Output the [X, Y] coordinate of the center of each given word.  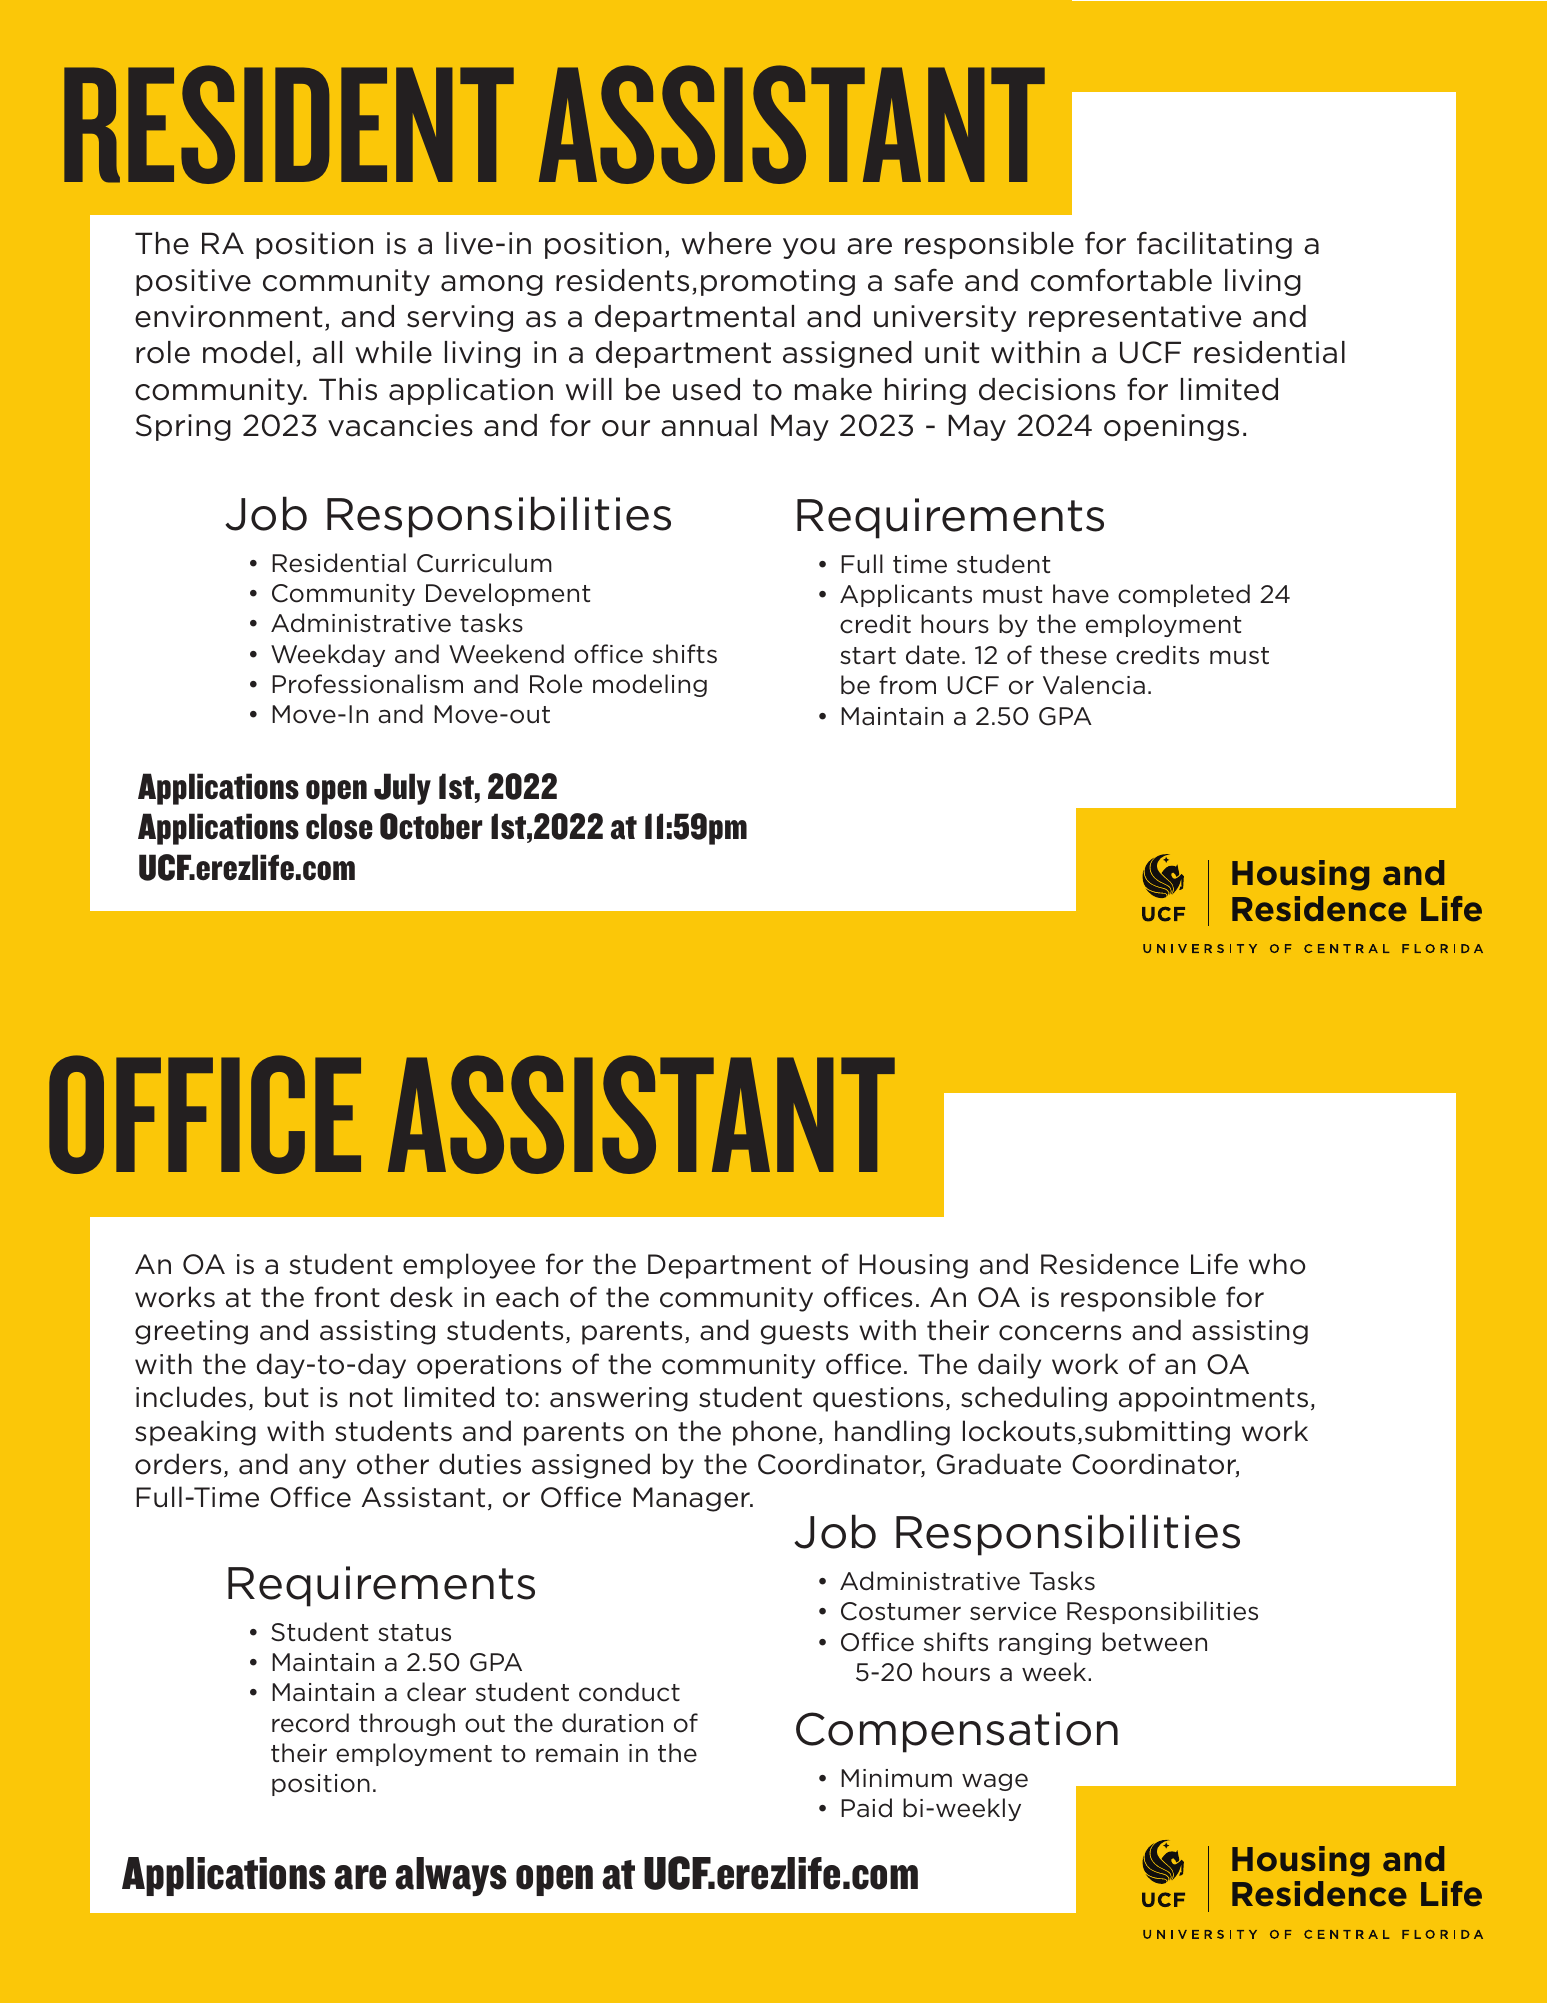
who [1277, 1264]
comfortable [1121, 280]
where [726, 243]
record [310, 1723]
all [327, 352]
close [339, 826]
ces [890, 1300]
